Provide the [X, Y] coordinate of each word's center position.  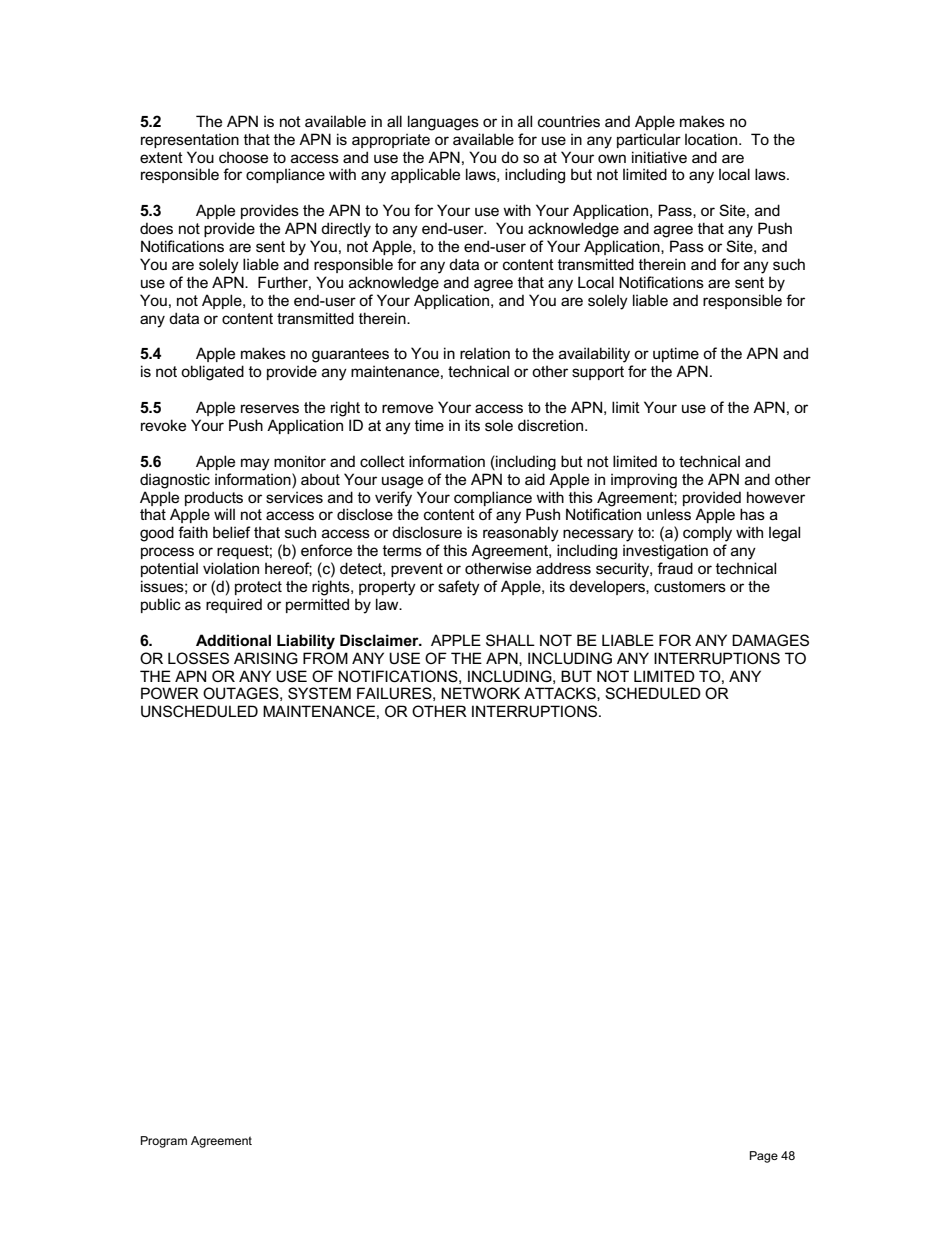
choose [243, 157]
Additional [233, 640]
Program [164, 1142]
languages [443, 123]
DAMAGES [770, 640]
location [712, 139]
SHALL [510, 640]
